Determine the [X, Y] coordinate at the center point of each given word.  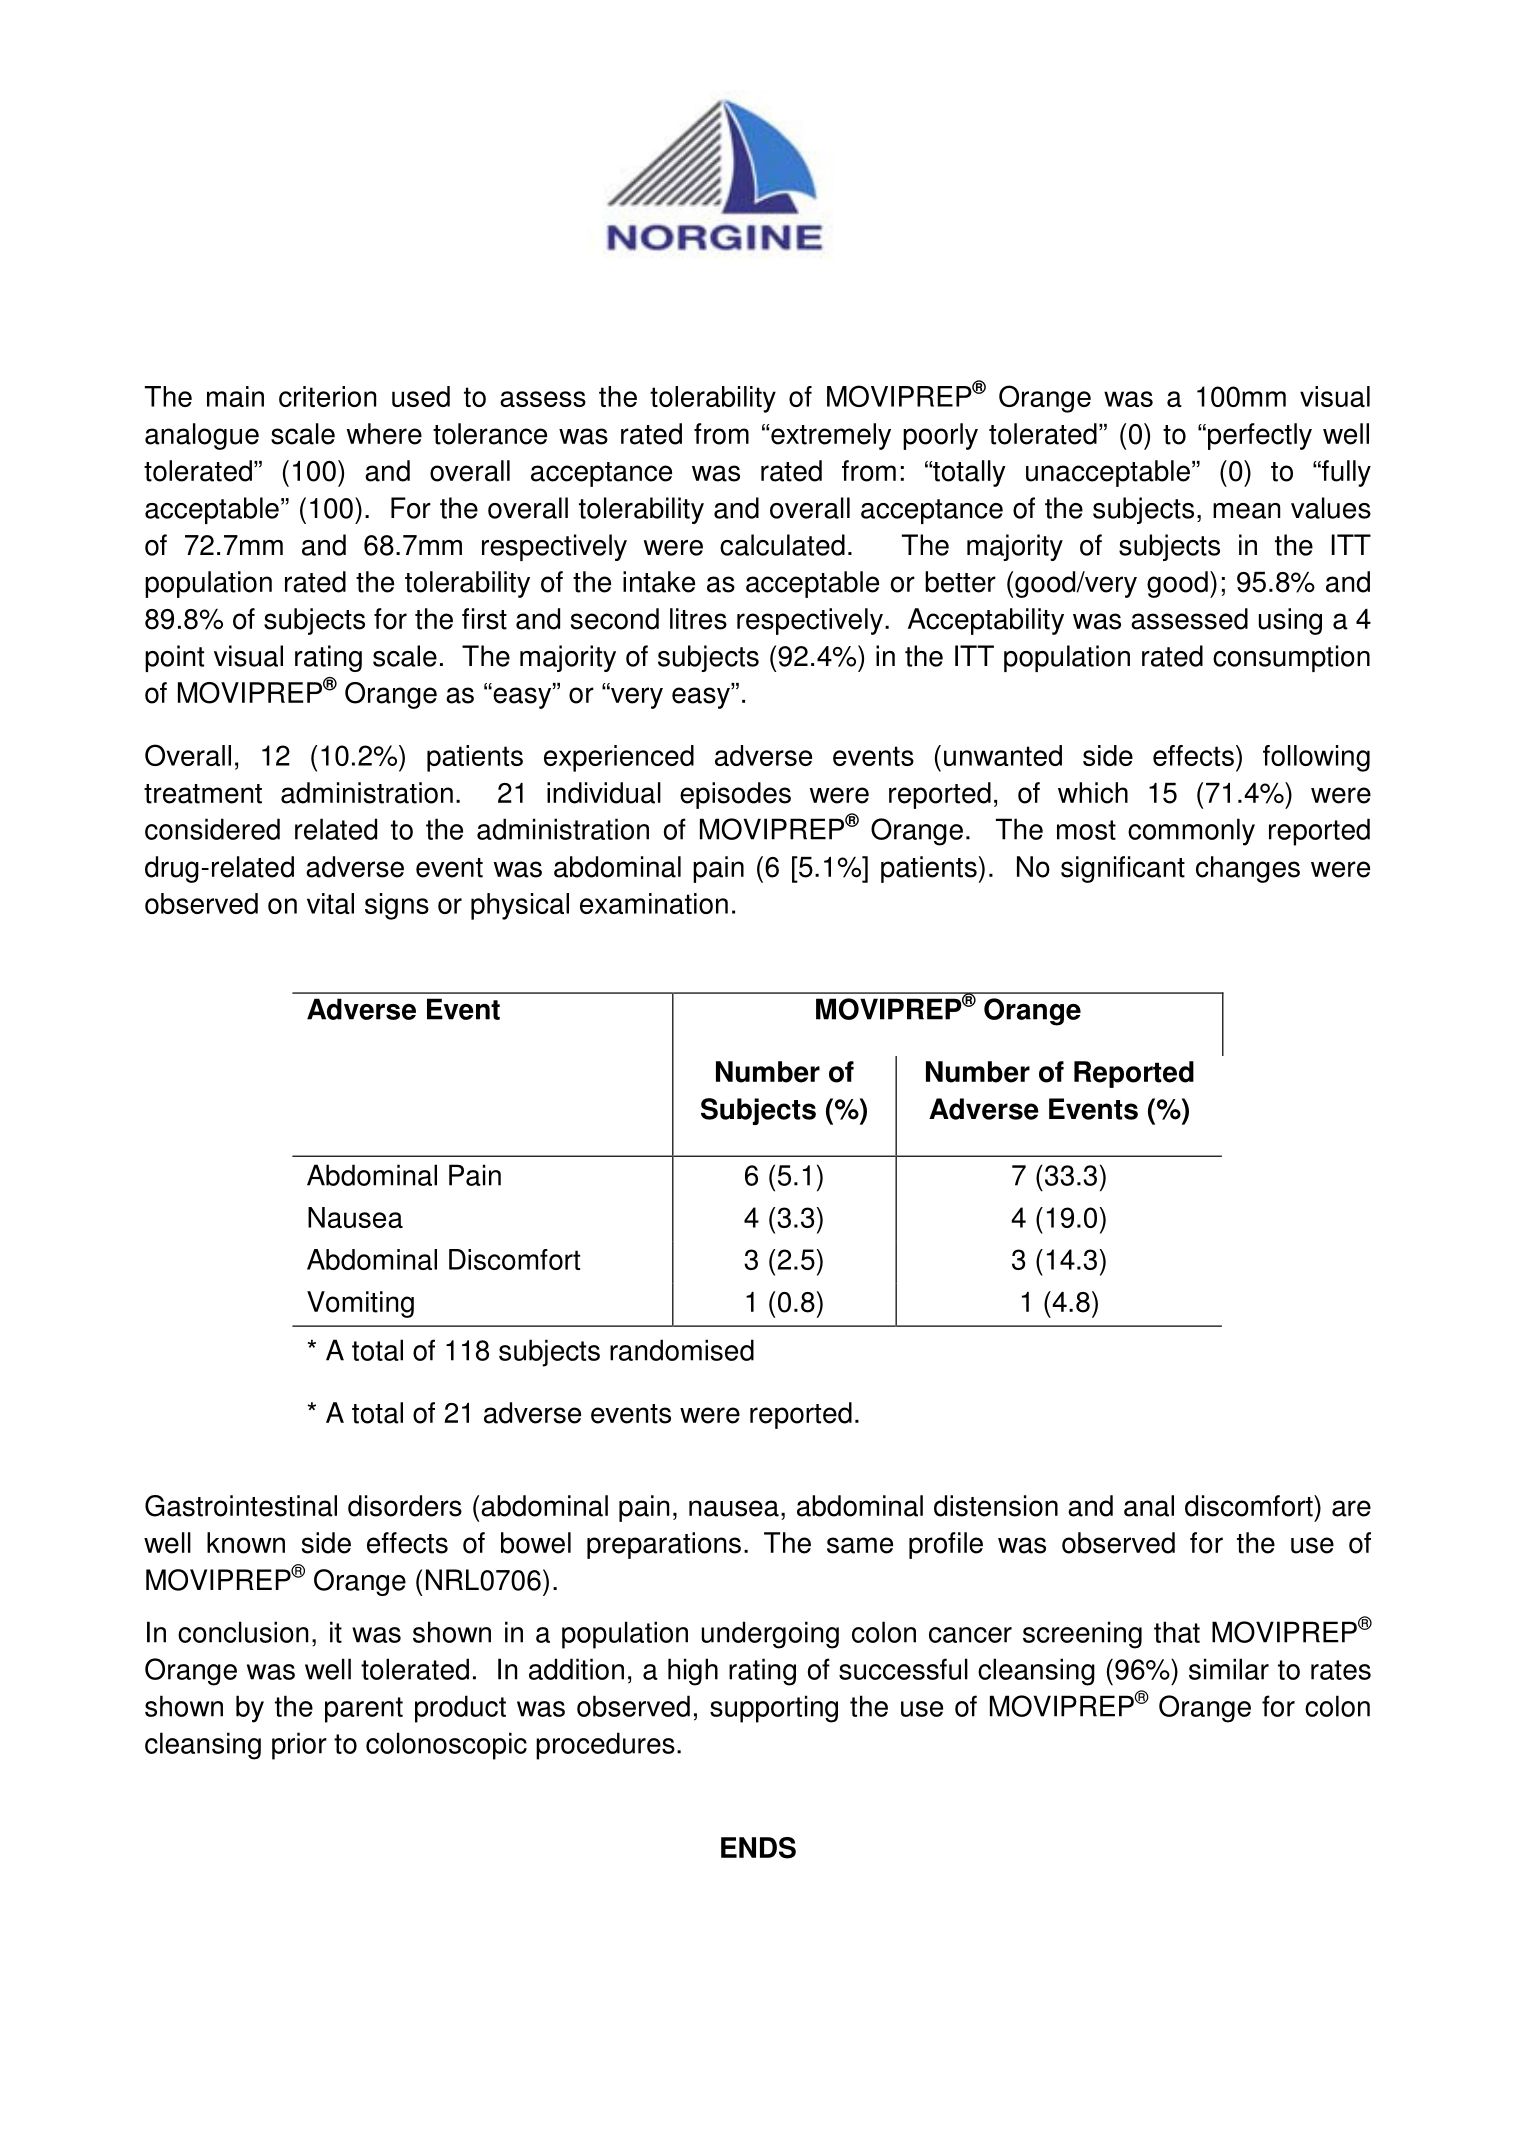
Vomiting [360, 1304]
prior [299, 1746]
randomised [682, 1350]
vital [330, 903]
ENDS [758, 1848]
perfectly [1260, 436]
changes [1248, 869]
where [384, 434]
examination [654, 903]
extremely [831, 436]
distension [996, 1506]
